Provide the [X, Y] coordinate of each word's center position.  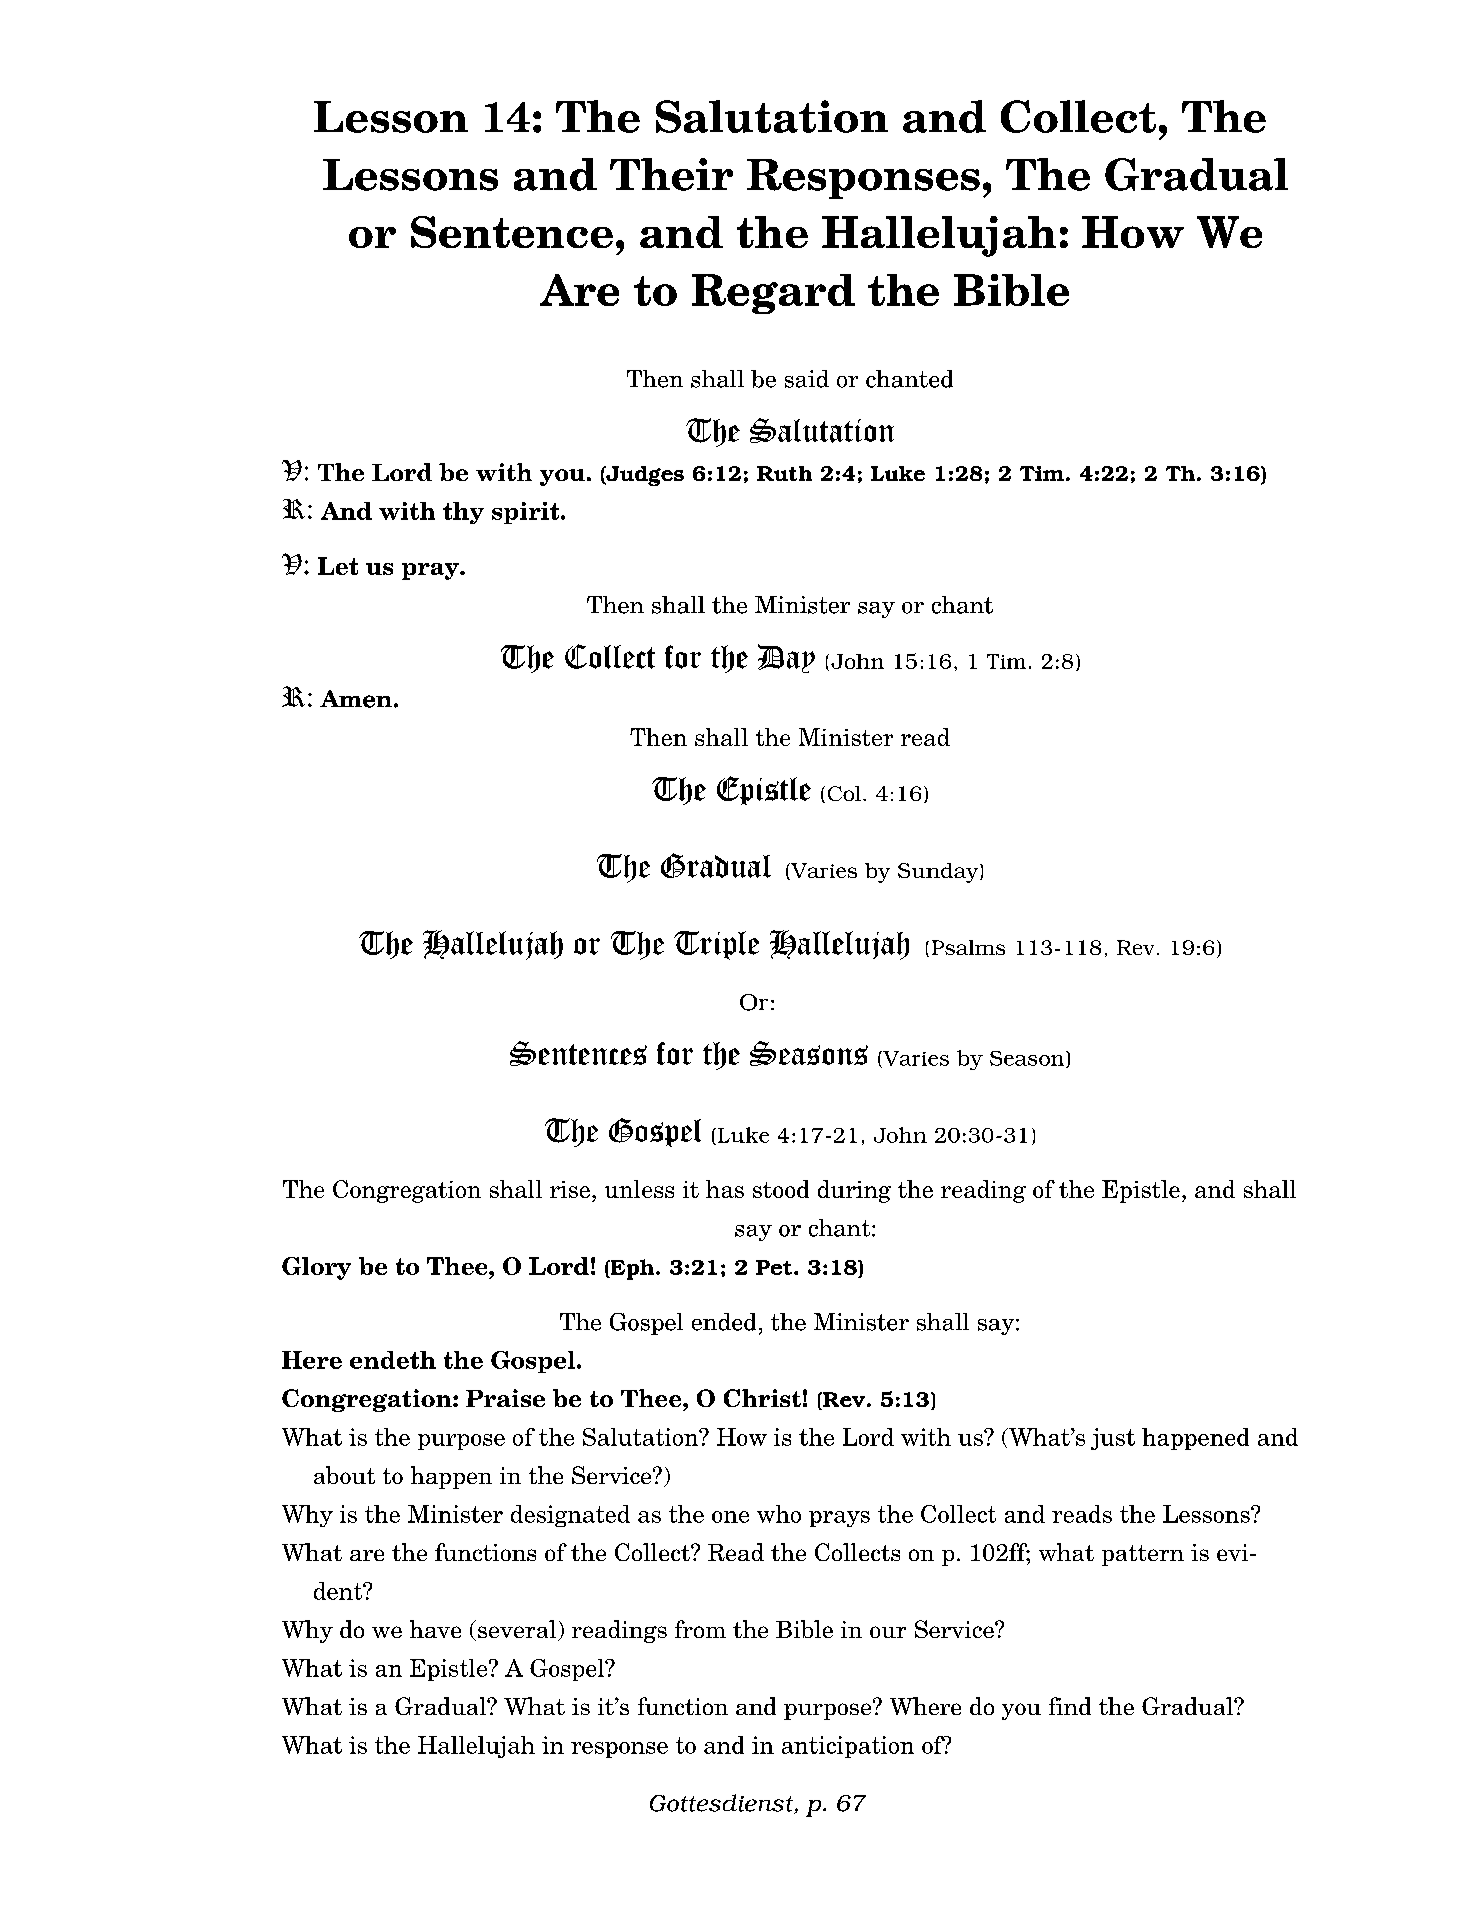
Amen [357, 699]
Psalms [968, 947]
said [807, 379]
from [700, 1629]
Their [671, 174]
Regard [773, 294]
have [435, 1629]
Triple [716, 945]
